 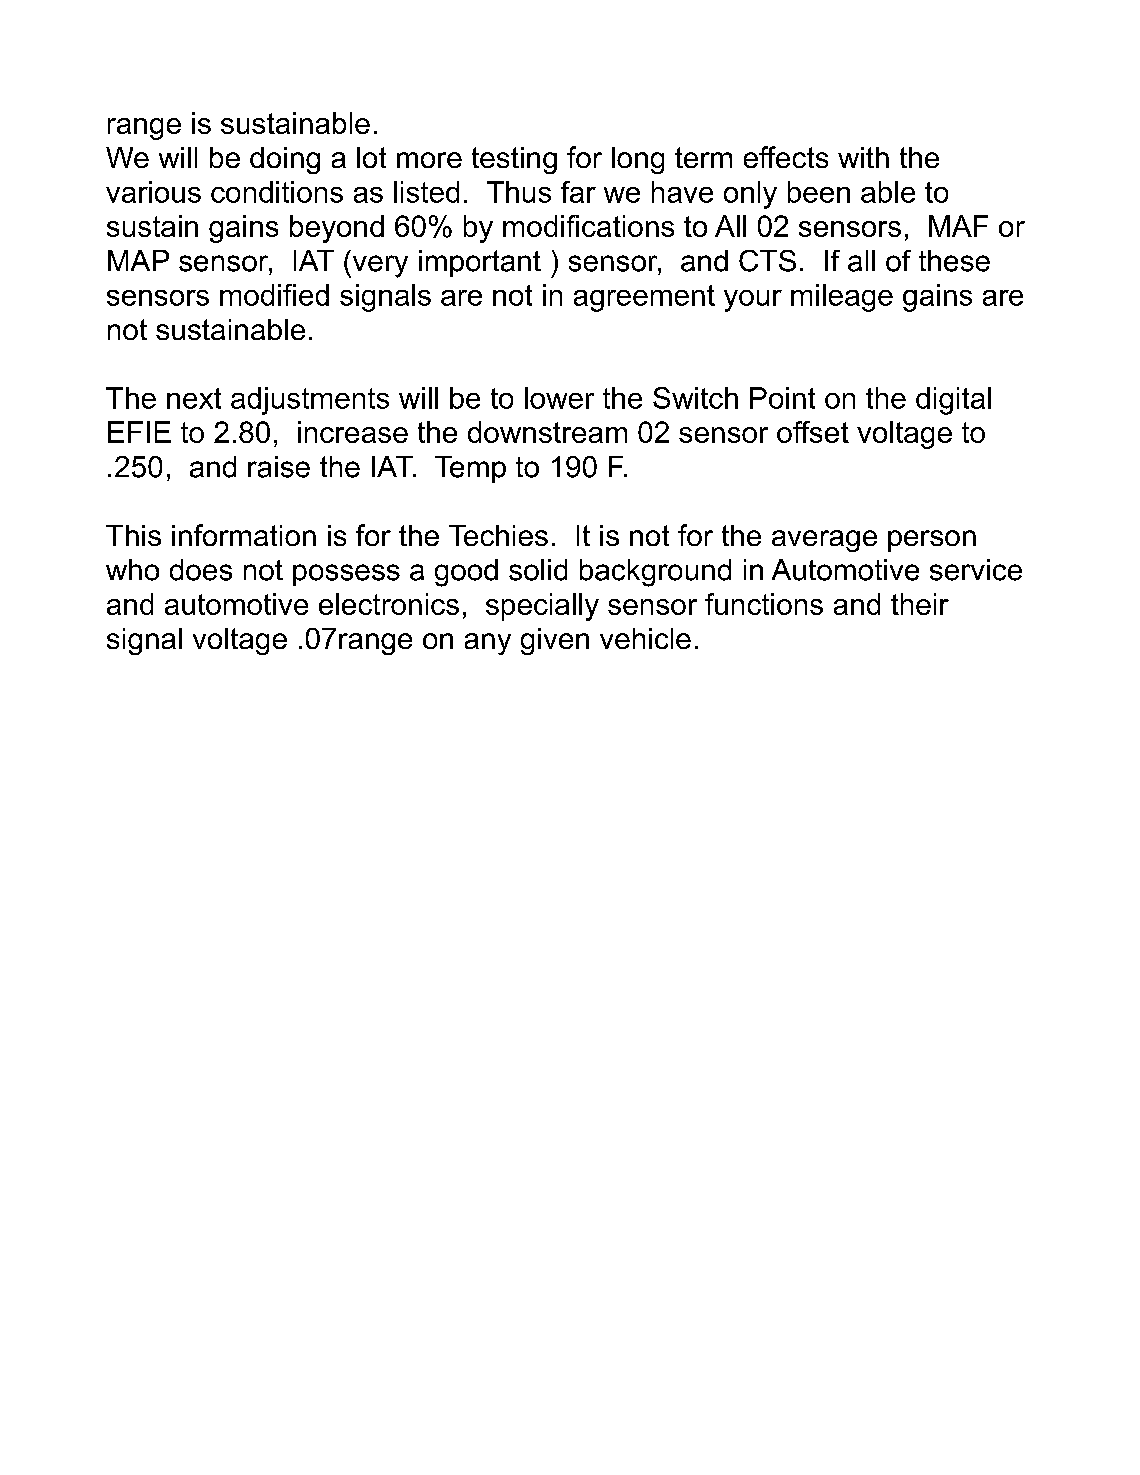 I want to click on electronics, so click(x=389, y=604).
